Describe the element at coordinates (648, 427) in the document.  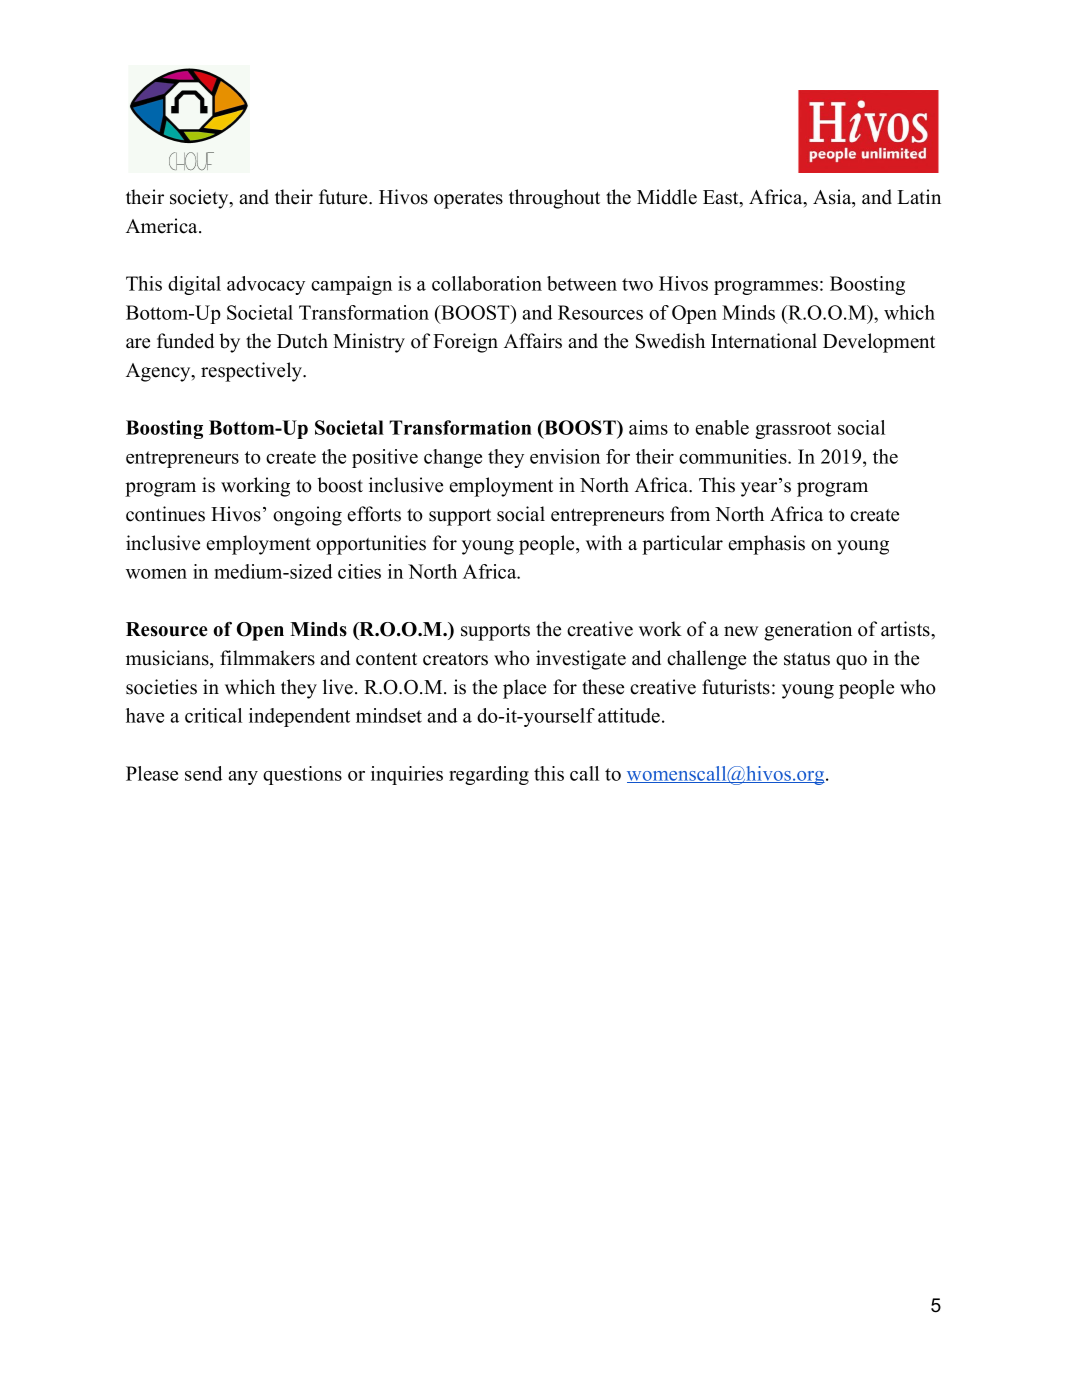
I see `aims` at that location.
